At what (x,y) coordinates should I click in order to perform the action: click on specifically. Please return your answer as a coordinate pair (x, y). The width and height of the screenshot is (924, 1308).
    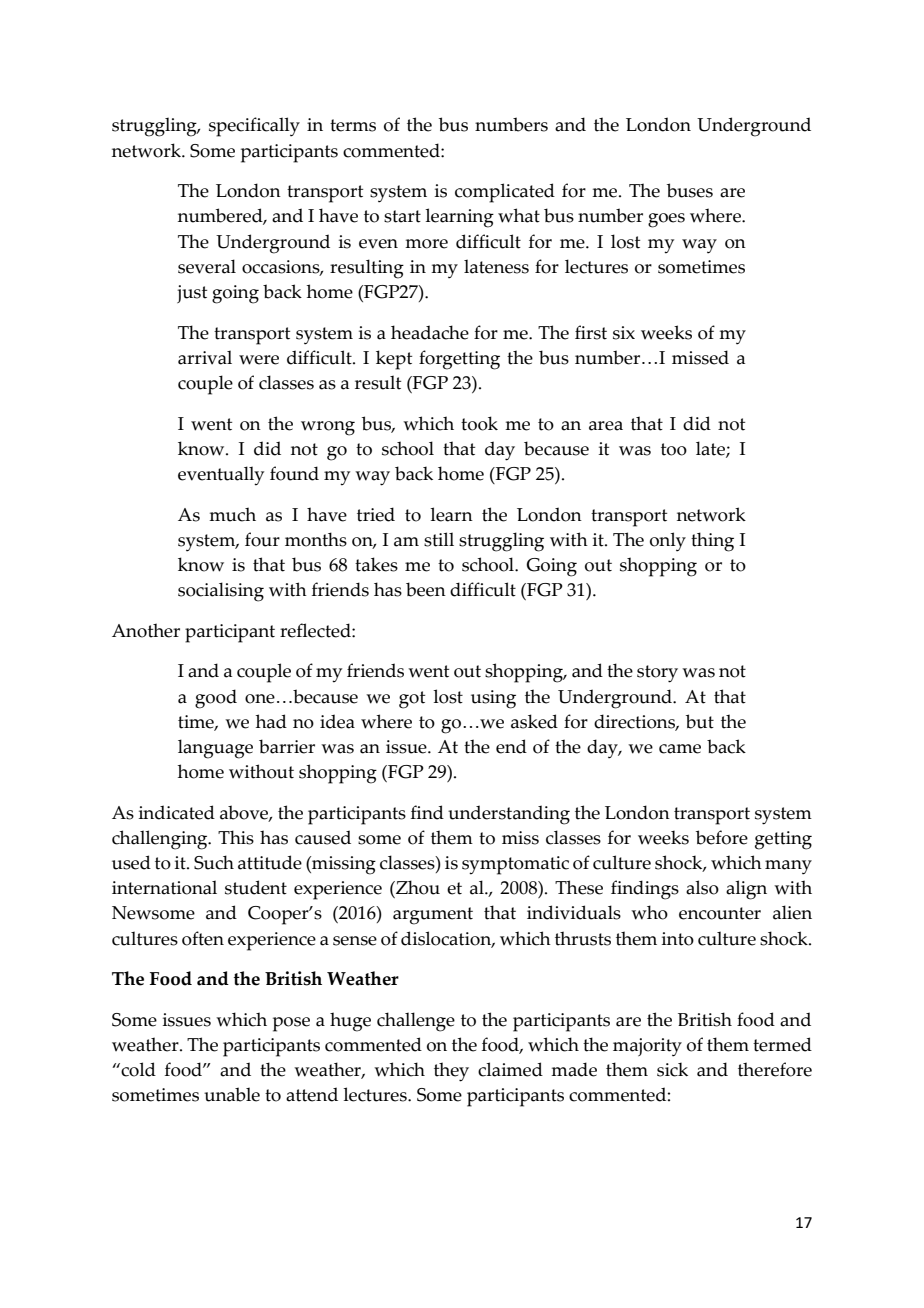
    Looking at the image, I should click on (254, 127).
